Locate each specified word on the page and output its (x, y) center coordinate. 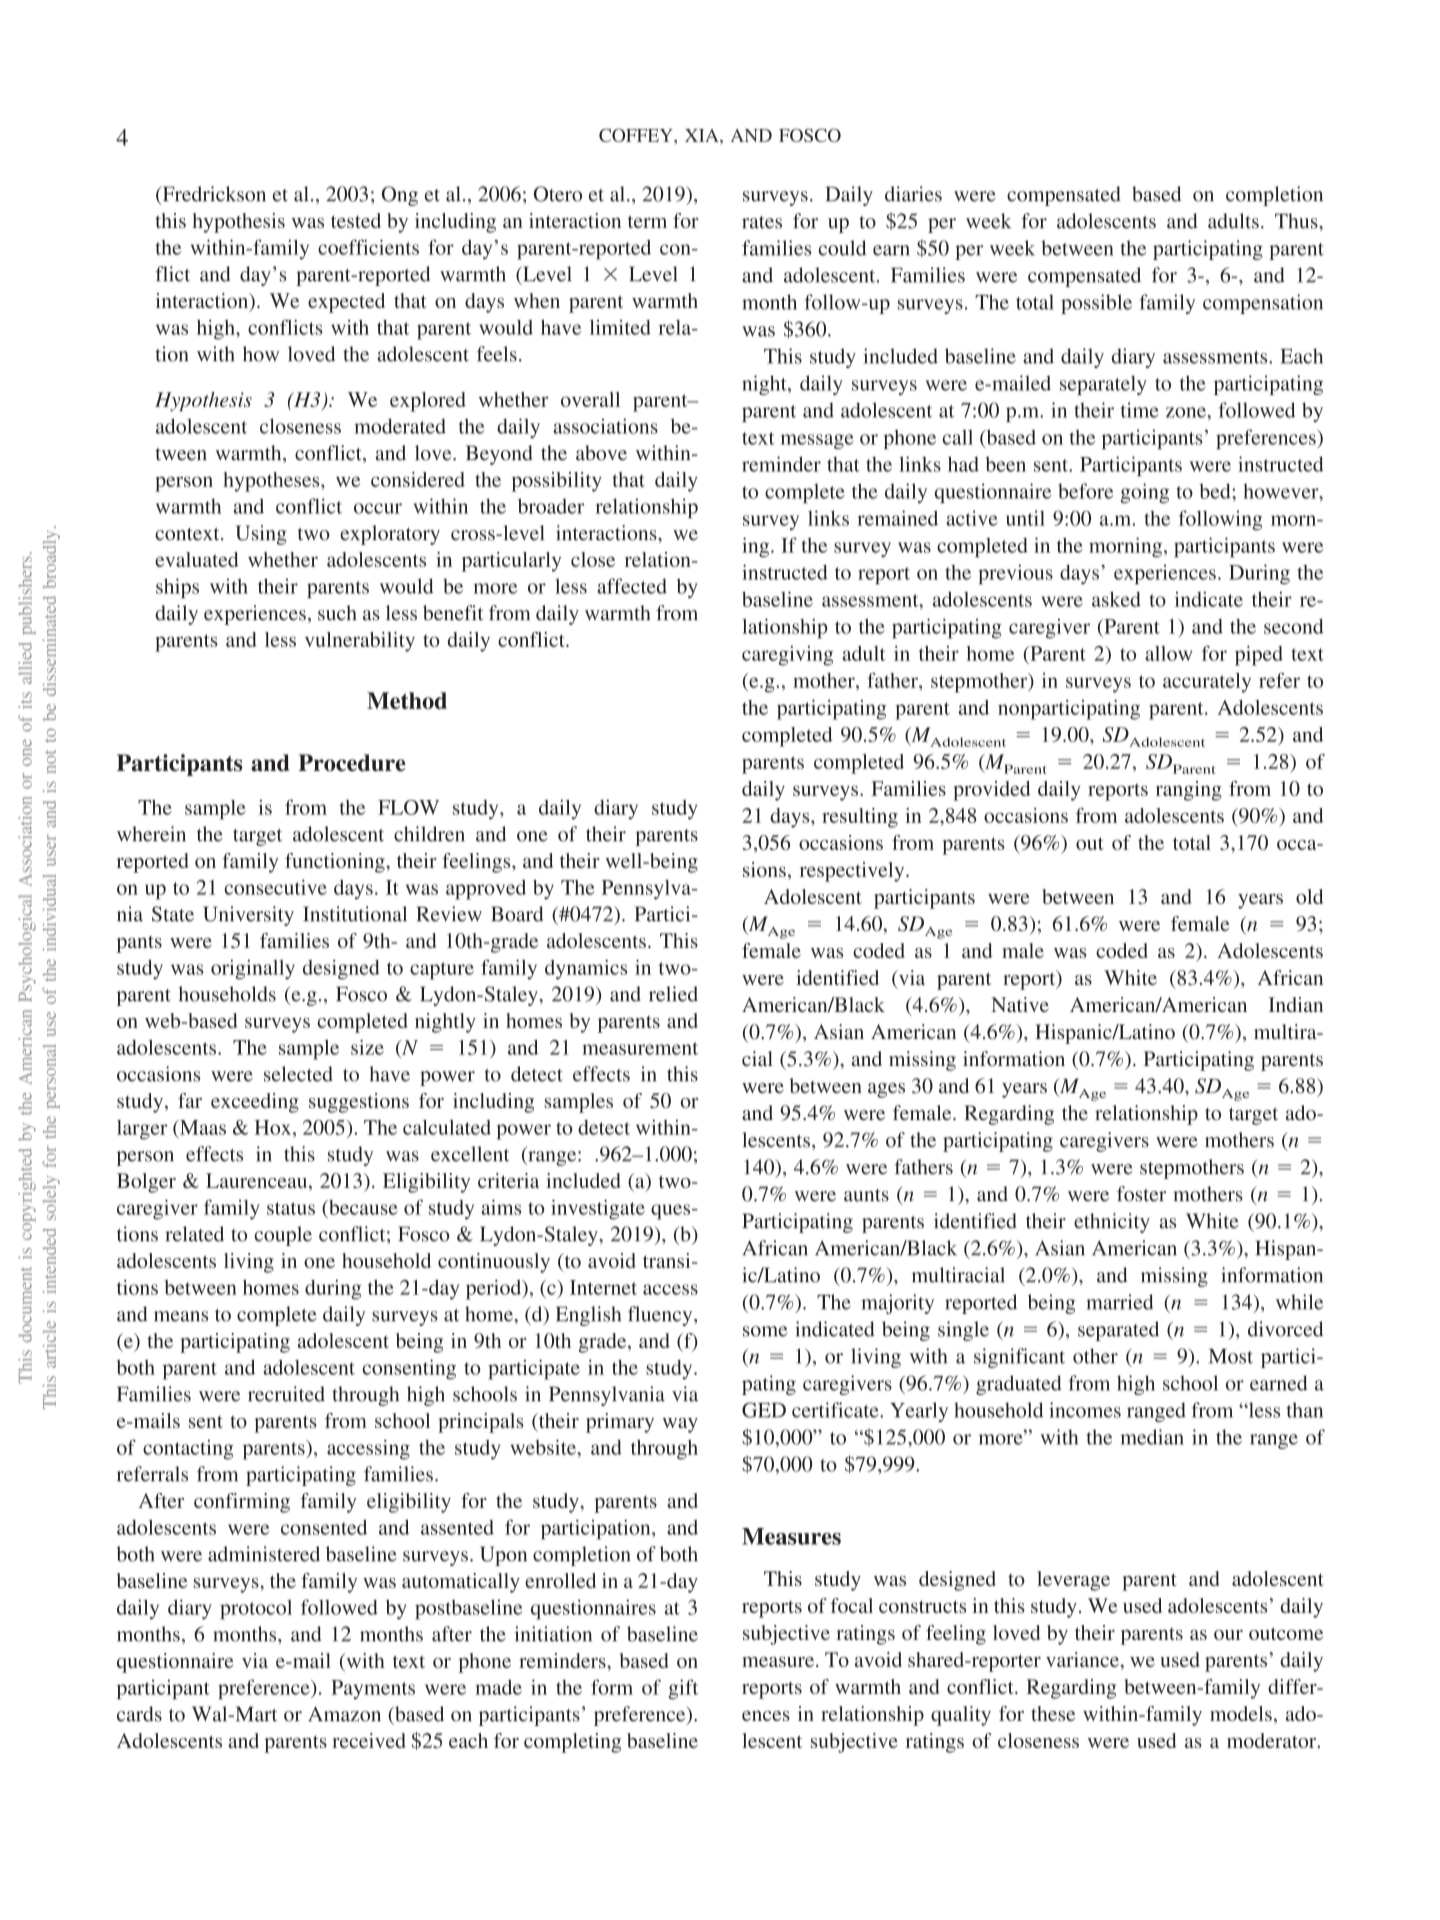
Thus (1297, 221)
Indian (1295, 1004)
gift (683, 1689)
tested (356, 220)
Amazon (344, 1714)
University (248, 916)
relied (673, 994)
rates (762, 222)
